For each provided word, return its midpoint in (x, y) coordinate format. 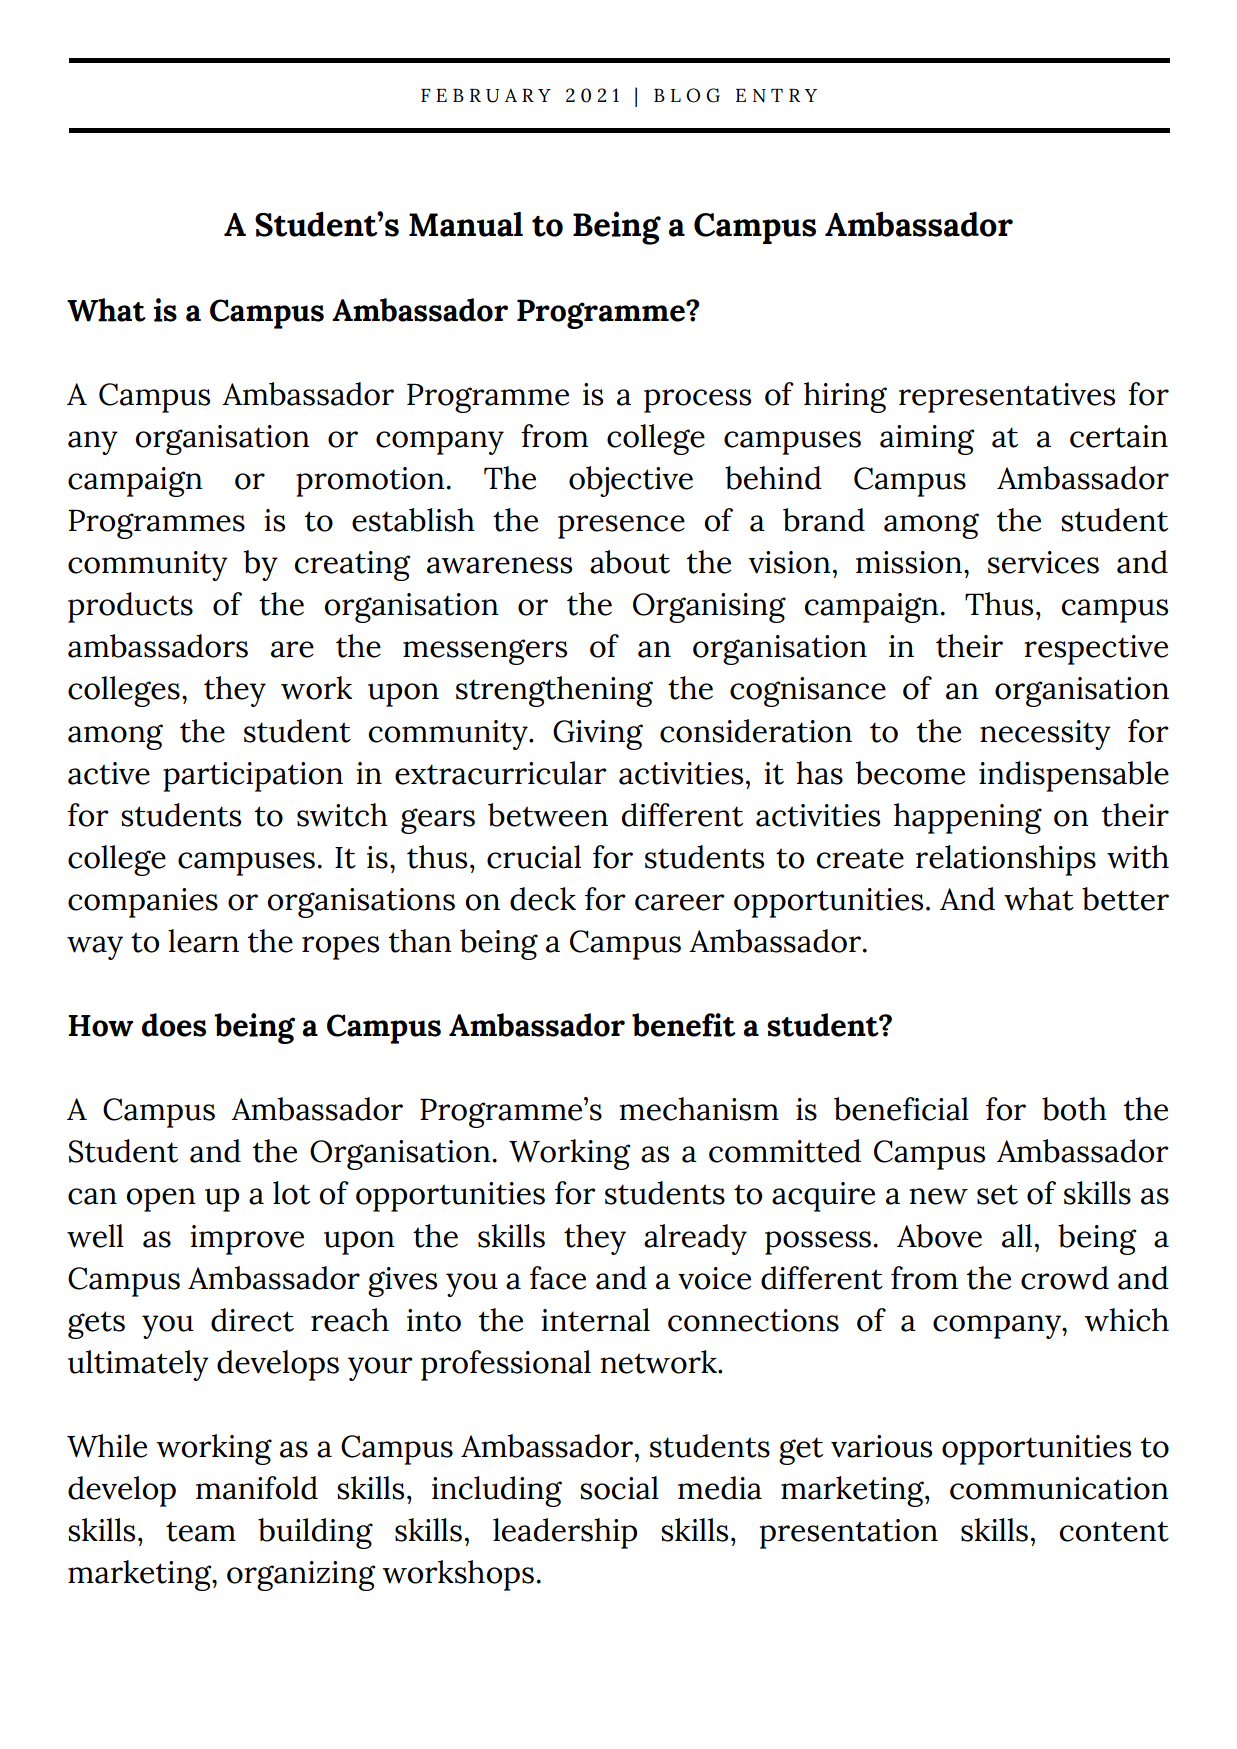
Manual (466, 224)
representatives (1007, 398)
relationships (1006, 860)
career (680, 902)
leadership (565, 1533)
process (697, 401)
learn (203, 941)
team (201, 1531)
